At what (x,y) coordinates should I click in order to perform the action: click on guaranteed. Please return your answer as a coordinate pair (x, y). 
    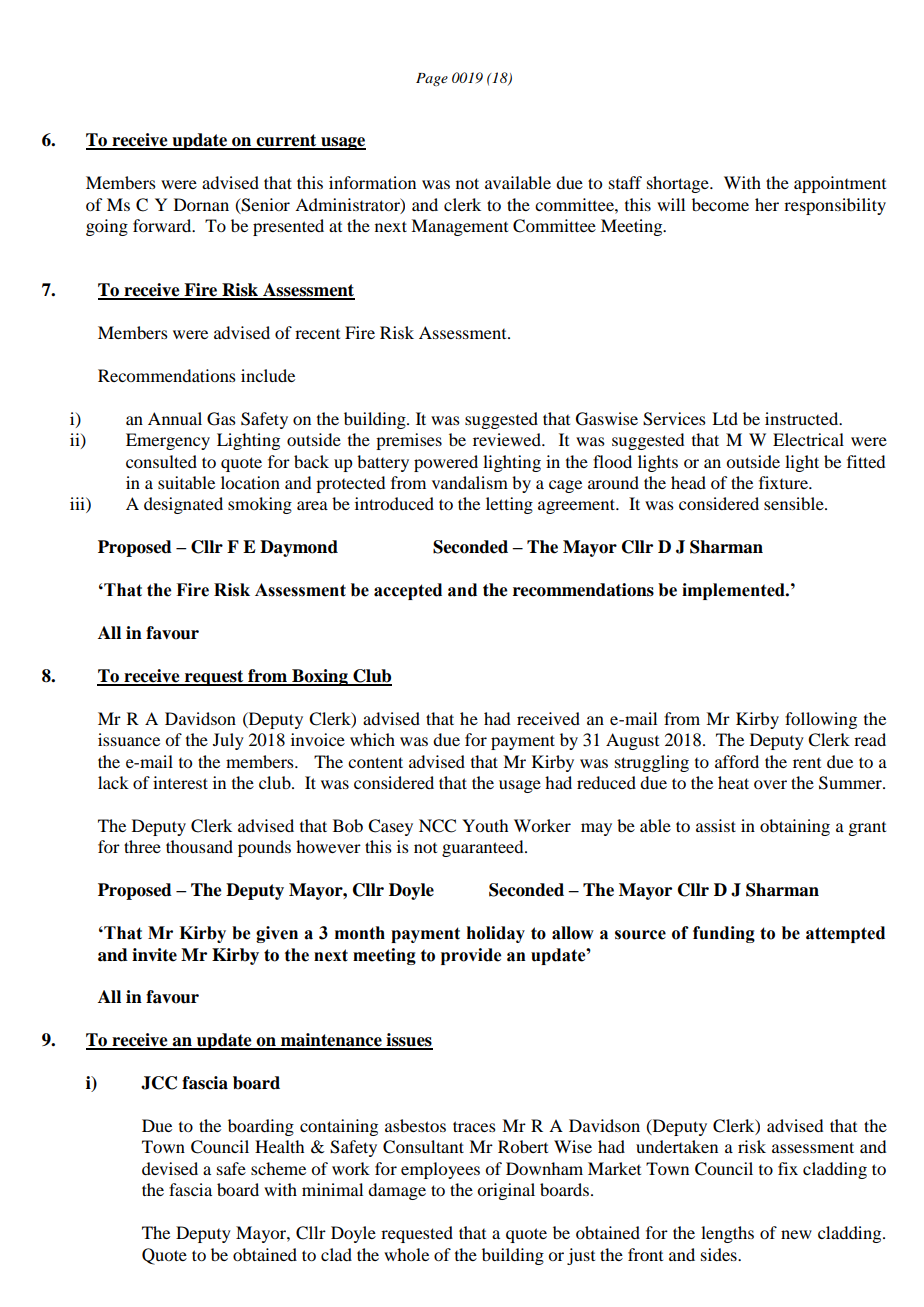
    Looking at the image, I should click on (484, 848).
